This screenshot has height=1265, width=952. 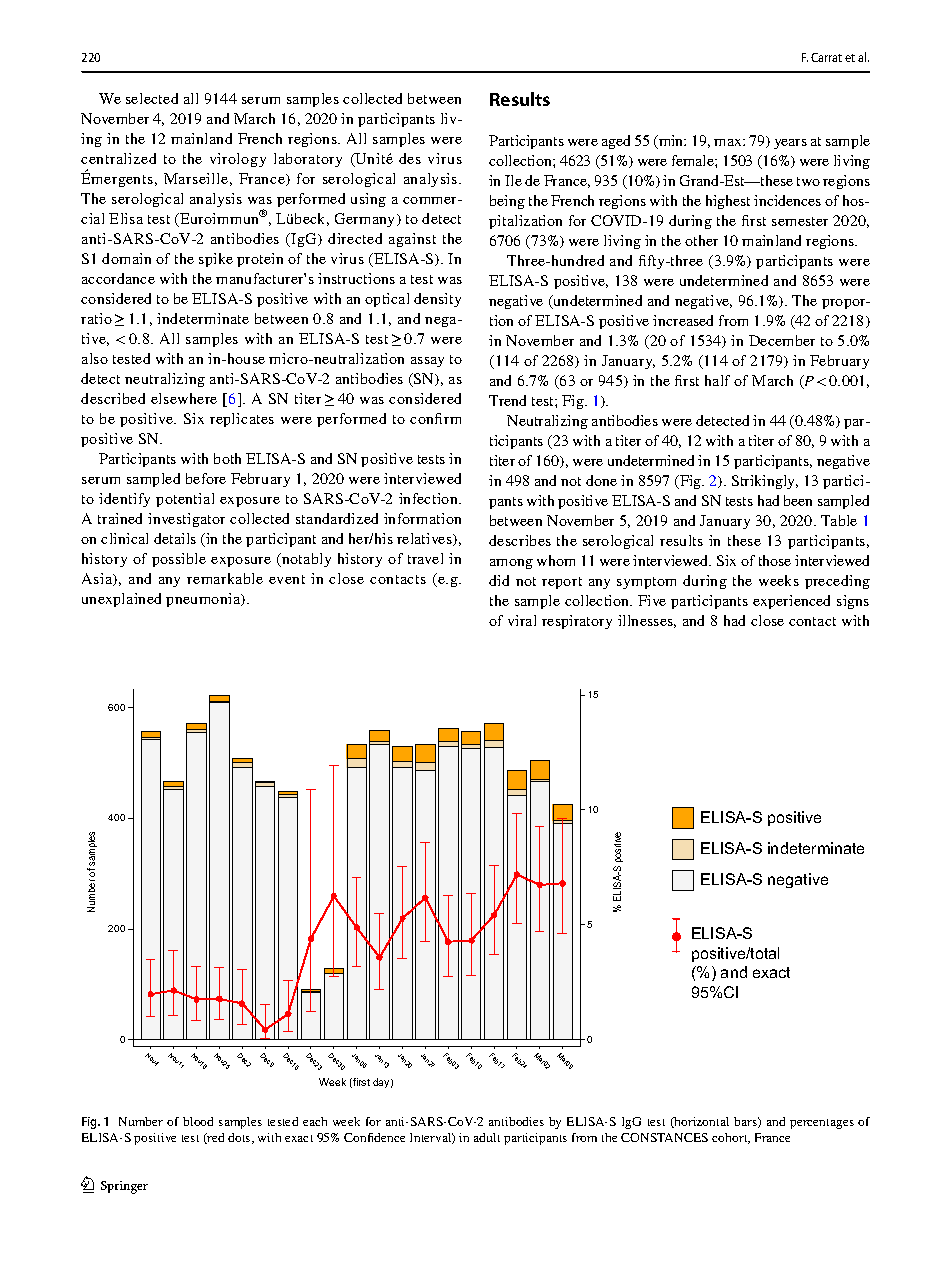 I want to click on years, so click(x=790, y=144).
